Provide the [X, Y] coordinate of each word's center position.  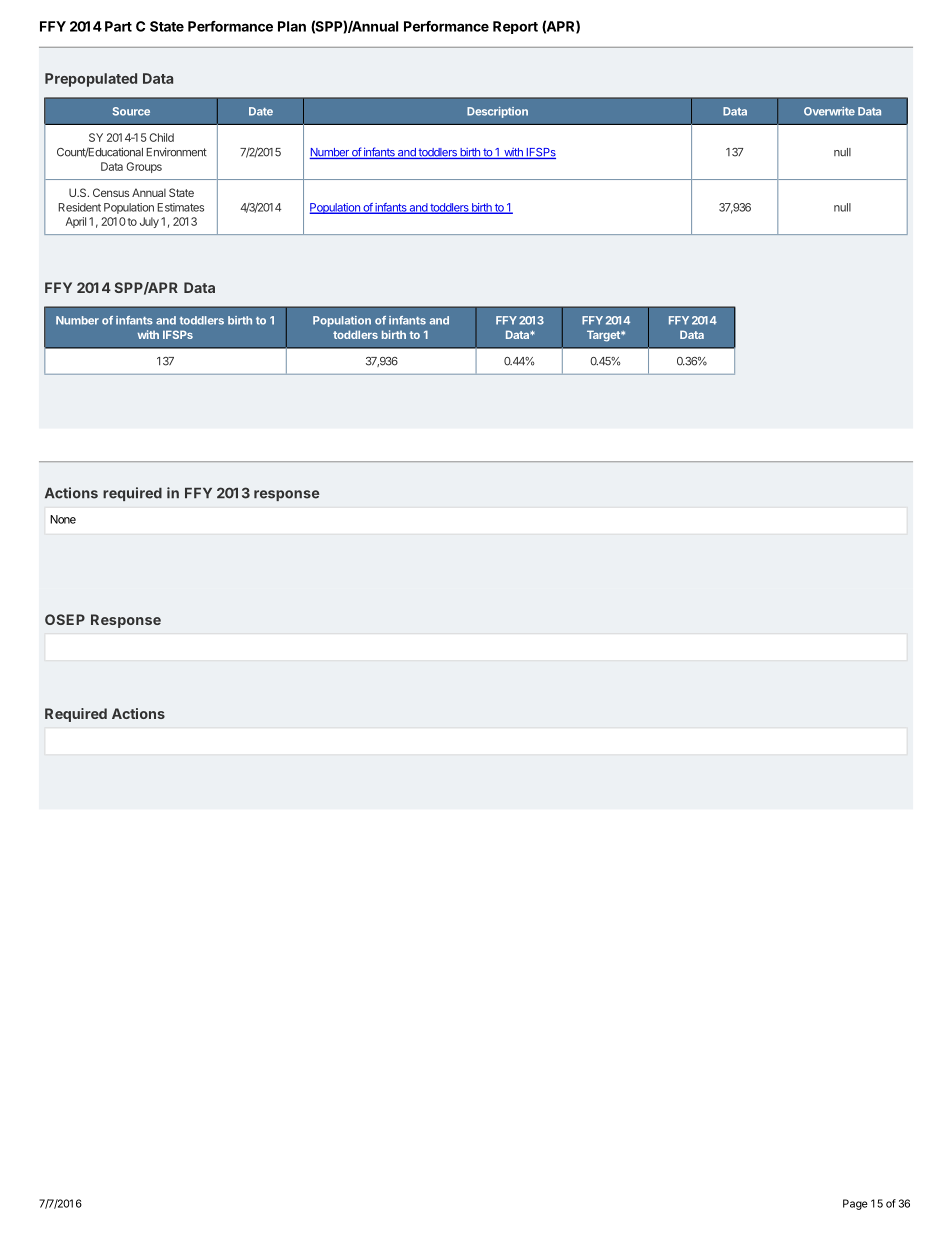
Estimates [181, 207]
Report [515, 27]
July [149, 222]
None [63, 519]
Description [497, 112]
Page [855, 1204]
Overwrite [829, 111]
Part [118, 26]
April [75, 222]
